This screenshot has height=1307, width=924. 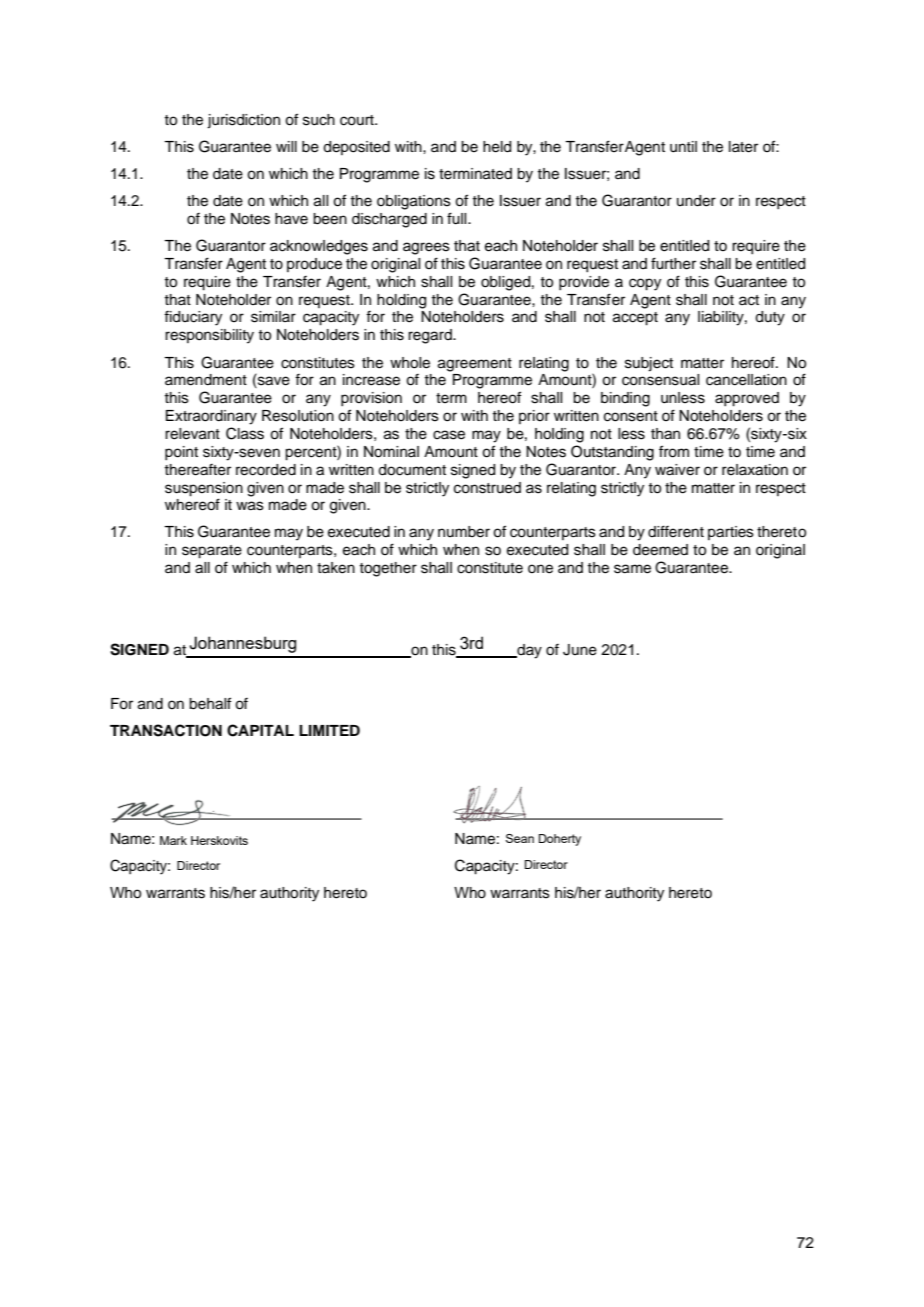 I want to click on consensual, so click(x=660, y=380).
